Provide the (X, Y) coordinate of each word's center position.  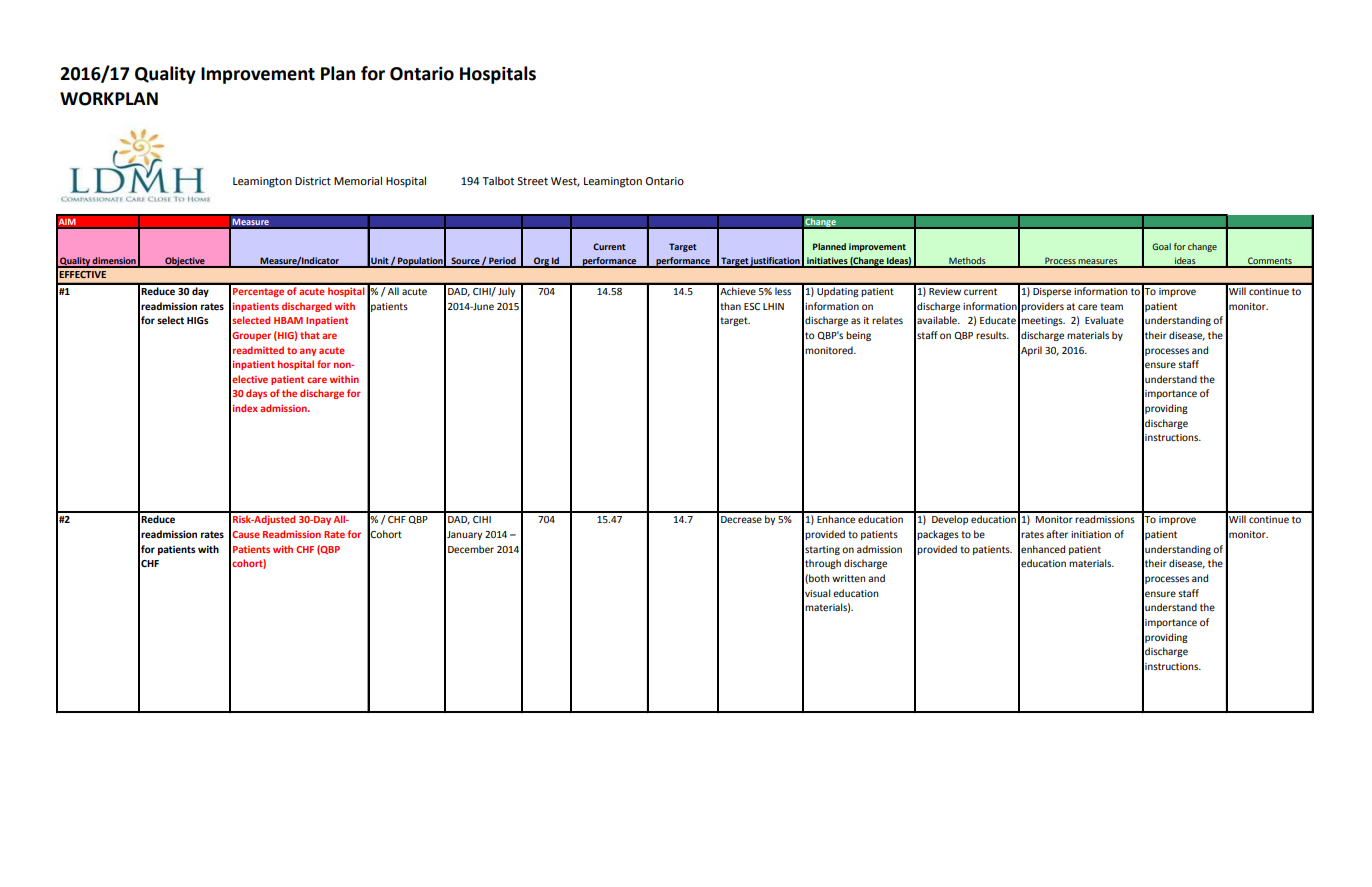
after (1057, 534)
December (471, 549)
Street (532, 181)
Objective (185, 262)
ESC (752, 306)
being (858, 336)
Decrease (741, 519)
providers (1042, 307)
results (992, 335)
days (256, 394)
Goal (1161, 246)
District (313, 181)
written (848, 578)
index (245, 408)
